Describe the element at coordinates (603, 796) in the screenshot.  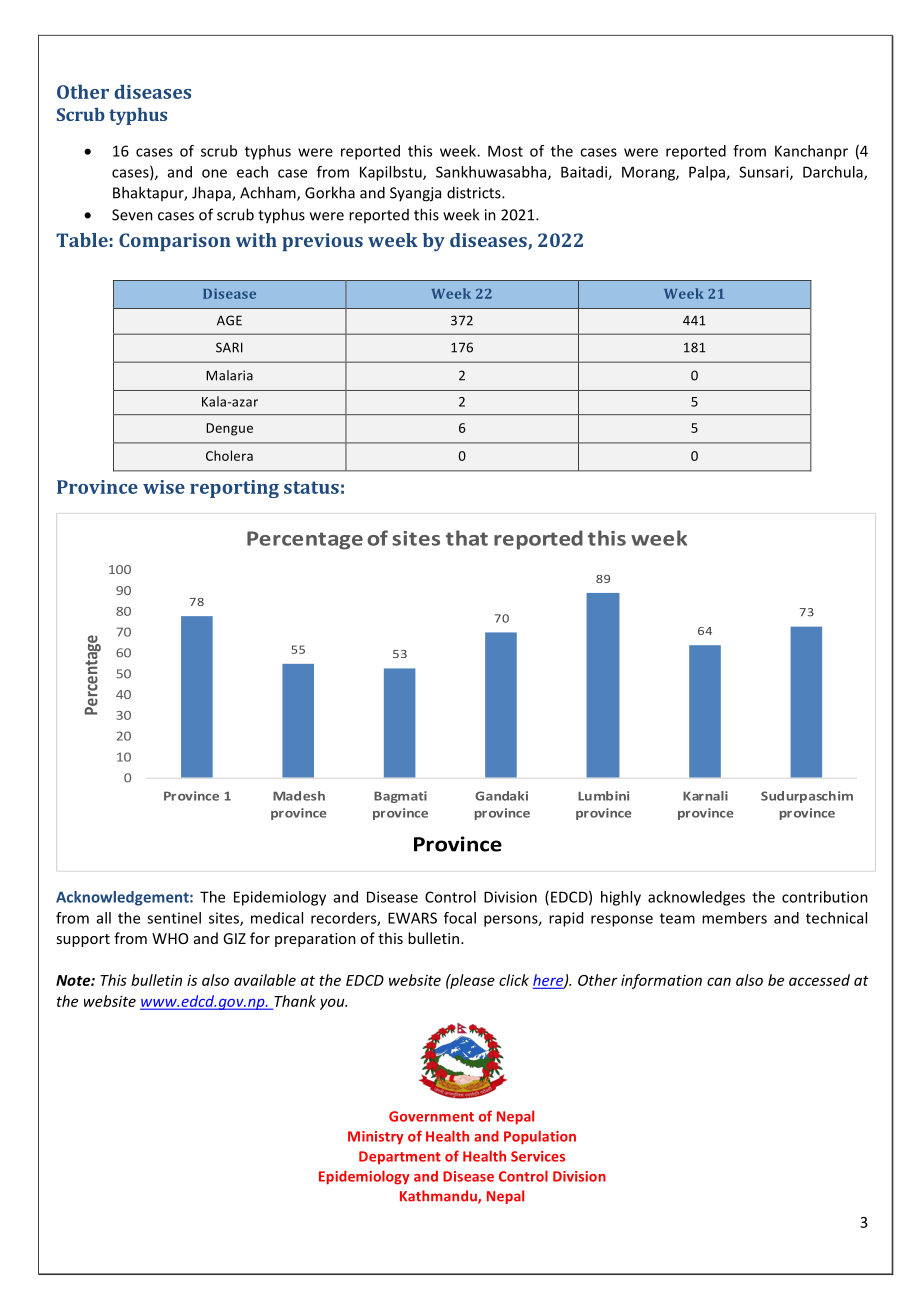
I see `Lumbini` at that location.
